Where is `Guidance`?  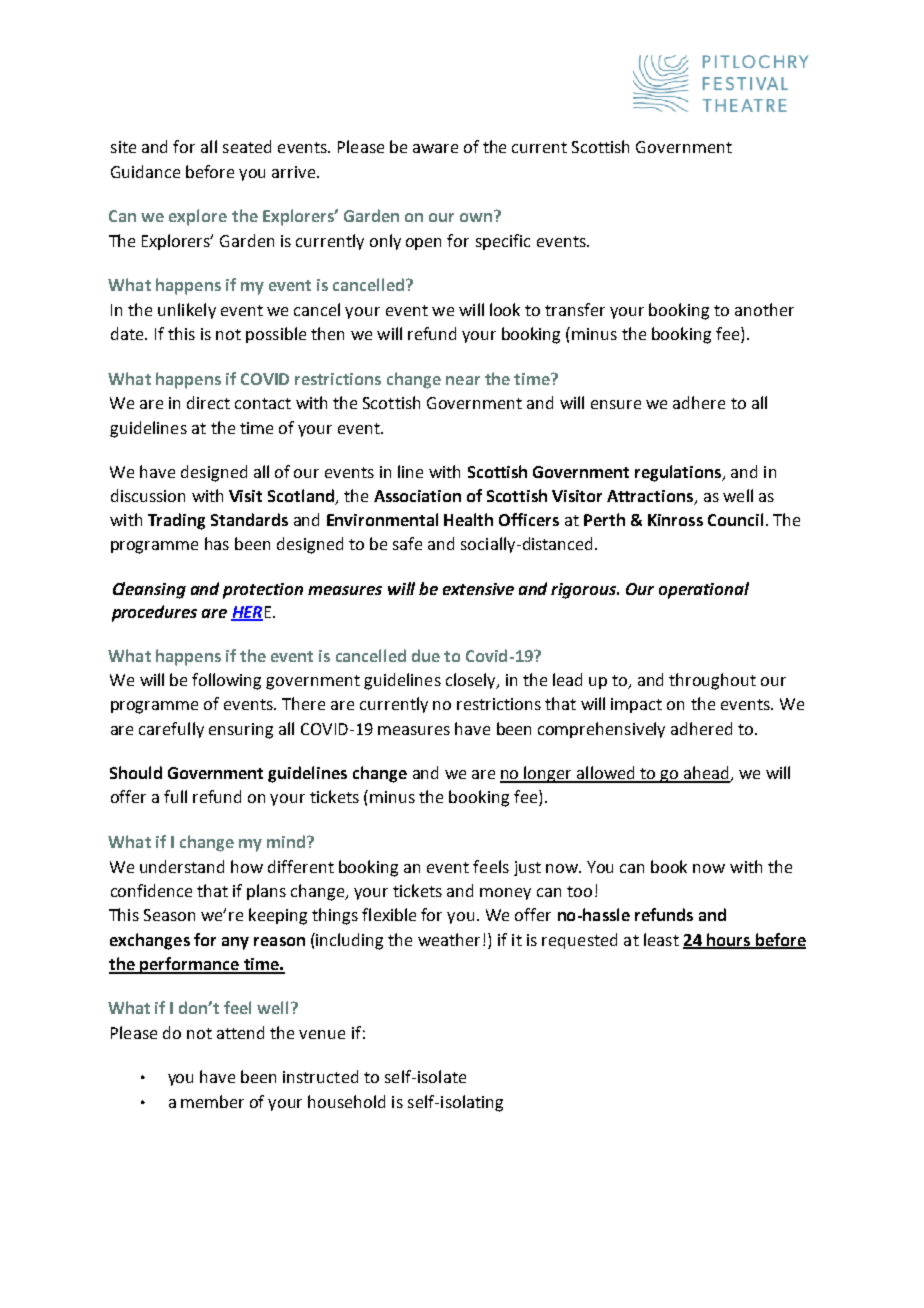
Guidance is located at coordinates (145, 171).
